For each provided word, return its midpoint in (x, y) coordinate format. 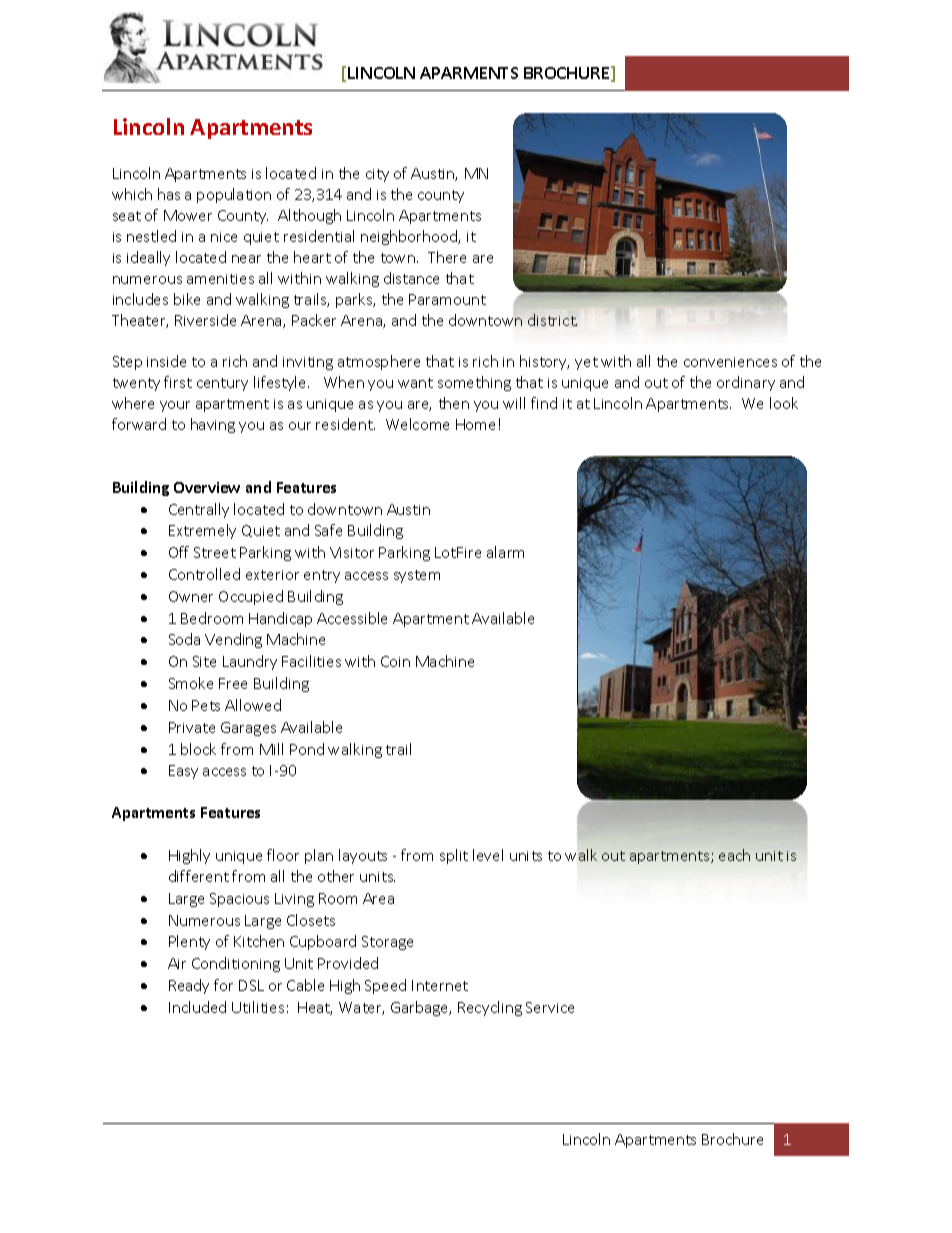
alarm (505, 552)
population (234, 195)
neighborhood (410, 237)
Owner (191, 596)
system (417, 576)
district (552, 320)
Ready (189, 986)
